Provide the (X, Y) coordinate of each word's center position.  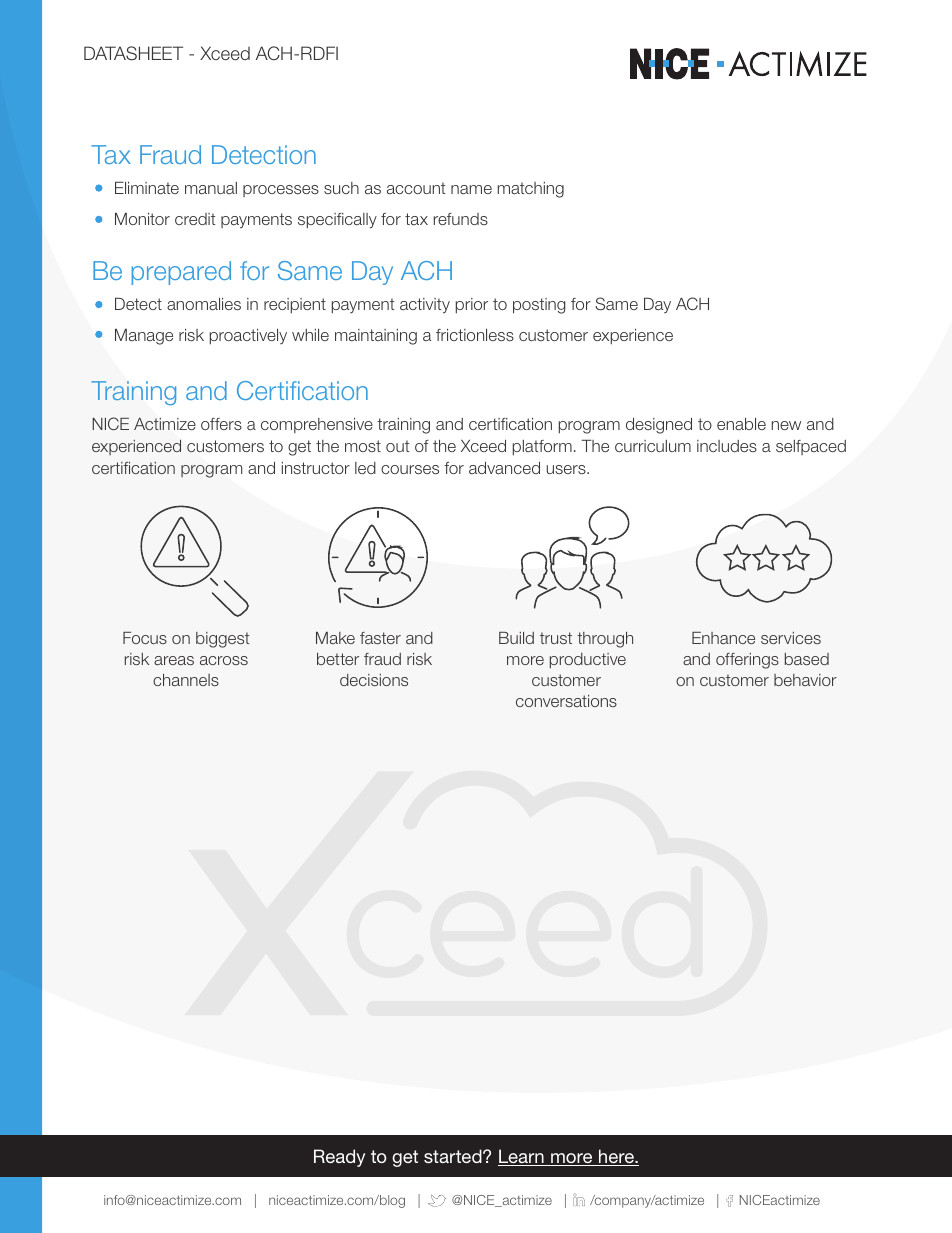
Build (516, 638)
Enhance (723, 638)
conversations (566, 701)
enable (741, 424)
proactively (248, 336)
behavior (805, 680)
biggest (222, 640)
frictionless (475, 335)
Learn (522, 1157)
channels (186, 680)
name (471, 189)
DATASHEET (133, 53)
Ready (339, 1158)
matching (531, 190)
